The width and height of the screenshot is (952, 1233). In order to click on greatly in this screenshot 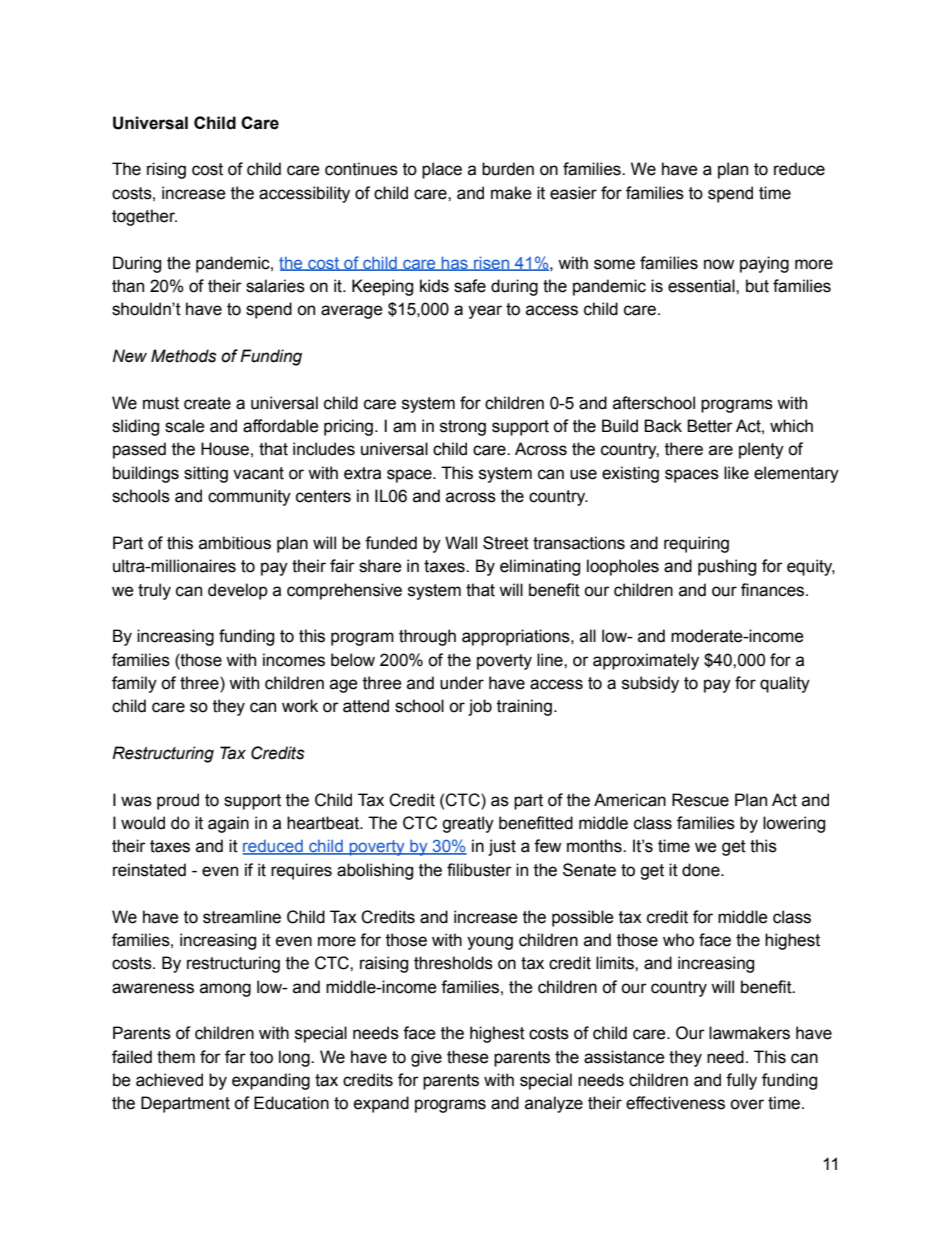, I will do `click(468, 824)`.
